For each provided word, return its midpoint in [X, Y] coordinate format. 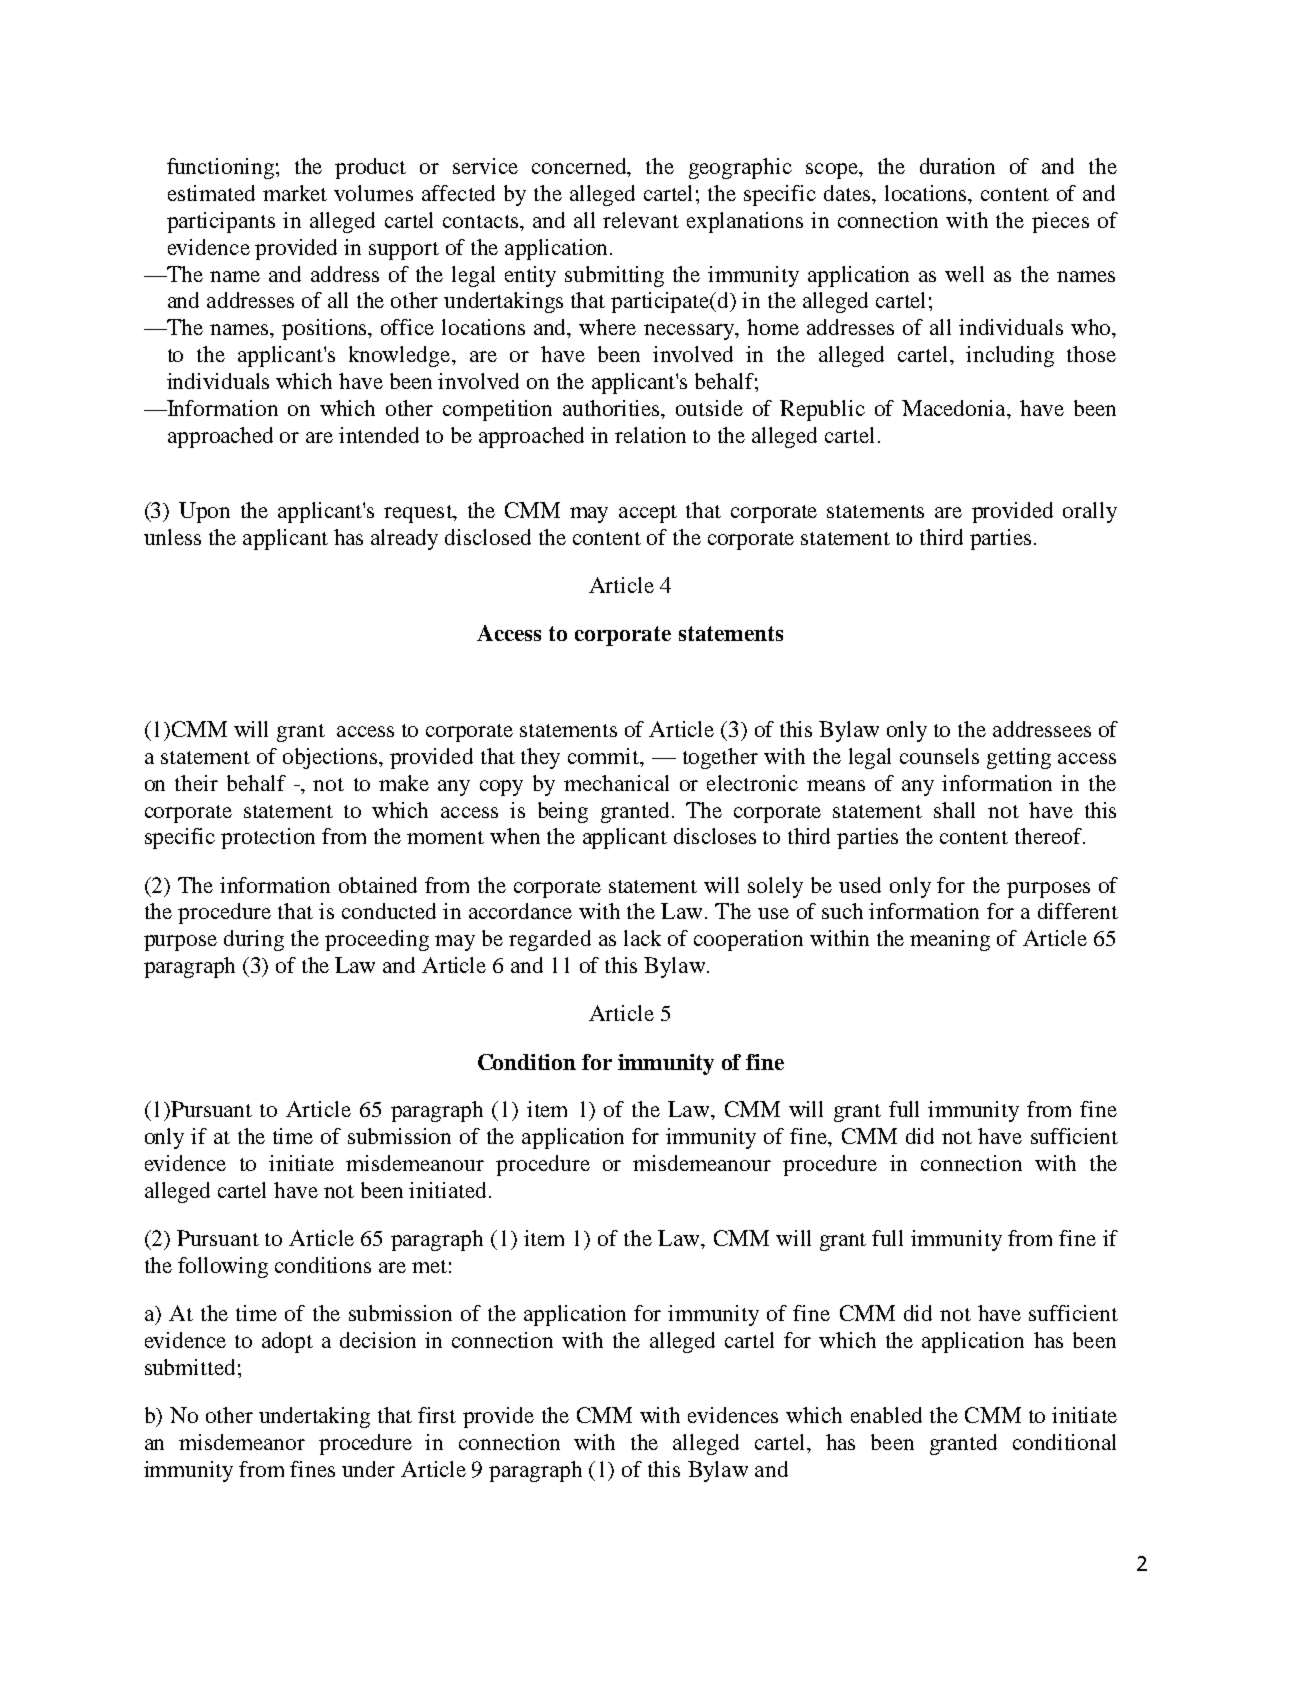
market [295, 193]
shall [954, 810]
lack [642, 938]
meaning [950, 940]
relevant [641, 220]
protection [268, 838]
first [437, 1415]
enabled [886, 1415]
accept [648, 514]
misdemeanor [242, 1442]
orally [1090, 512]
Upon [204, 512]
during [254, 940]
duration [957, 166]
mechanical [616, 783]
